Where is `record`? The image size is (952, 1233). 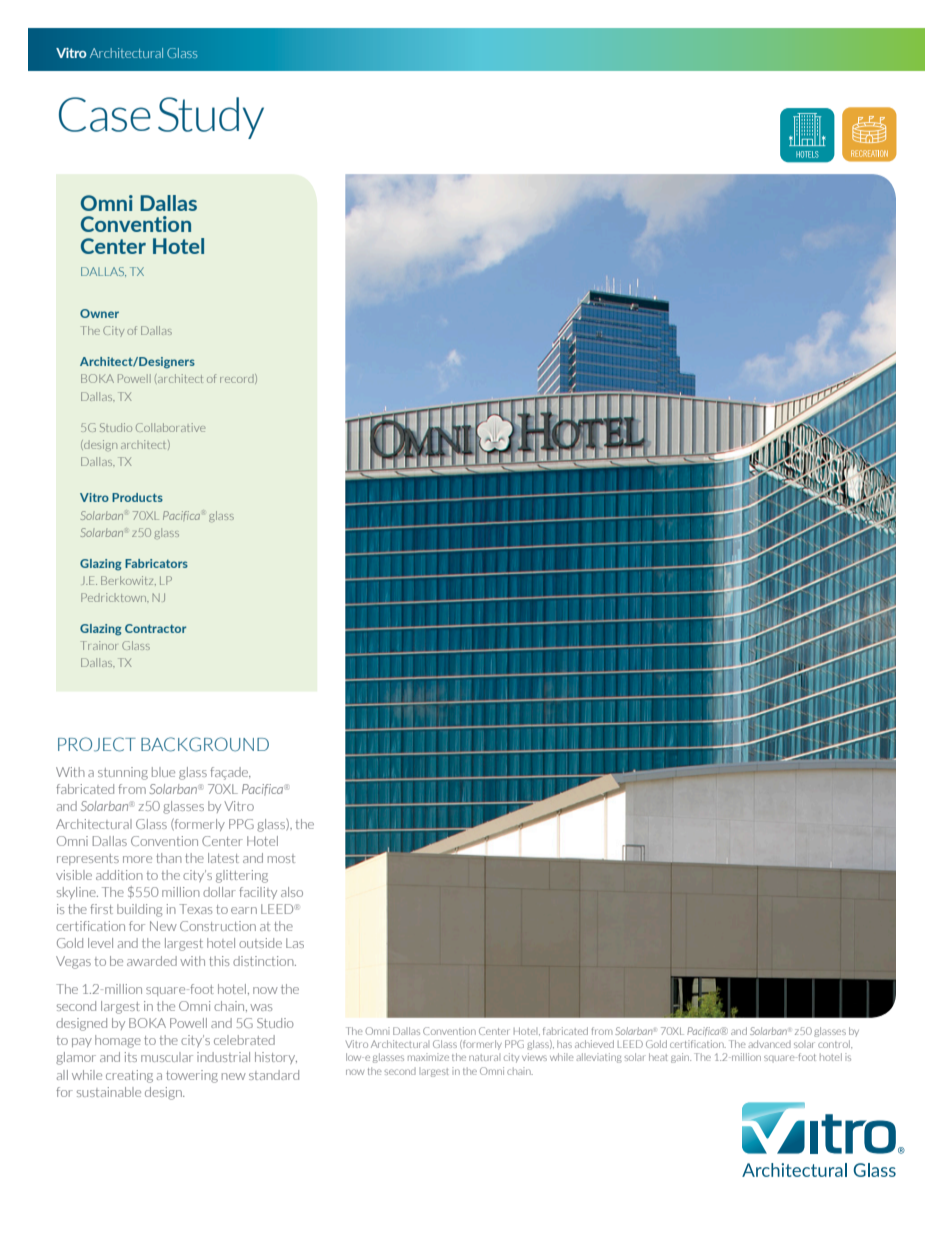 record is located at coordinates (238, 379).
